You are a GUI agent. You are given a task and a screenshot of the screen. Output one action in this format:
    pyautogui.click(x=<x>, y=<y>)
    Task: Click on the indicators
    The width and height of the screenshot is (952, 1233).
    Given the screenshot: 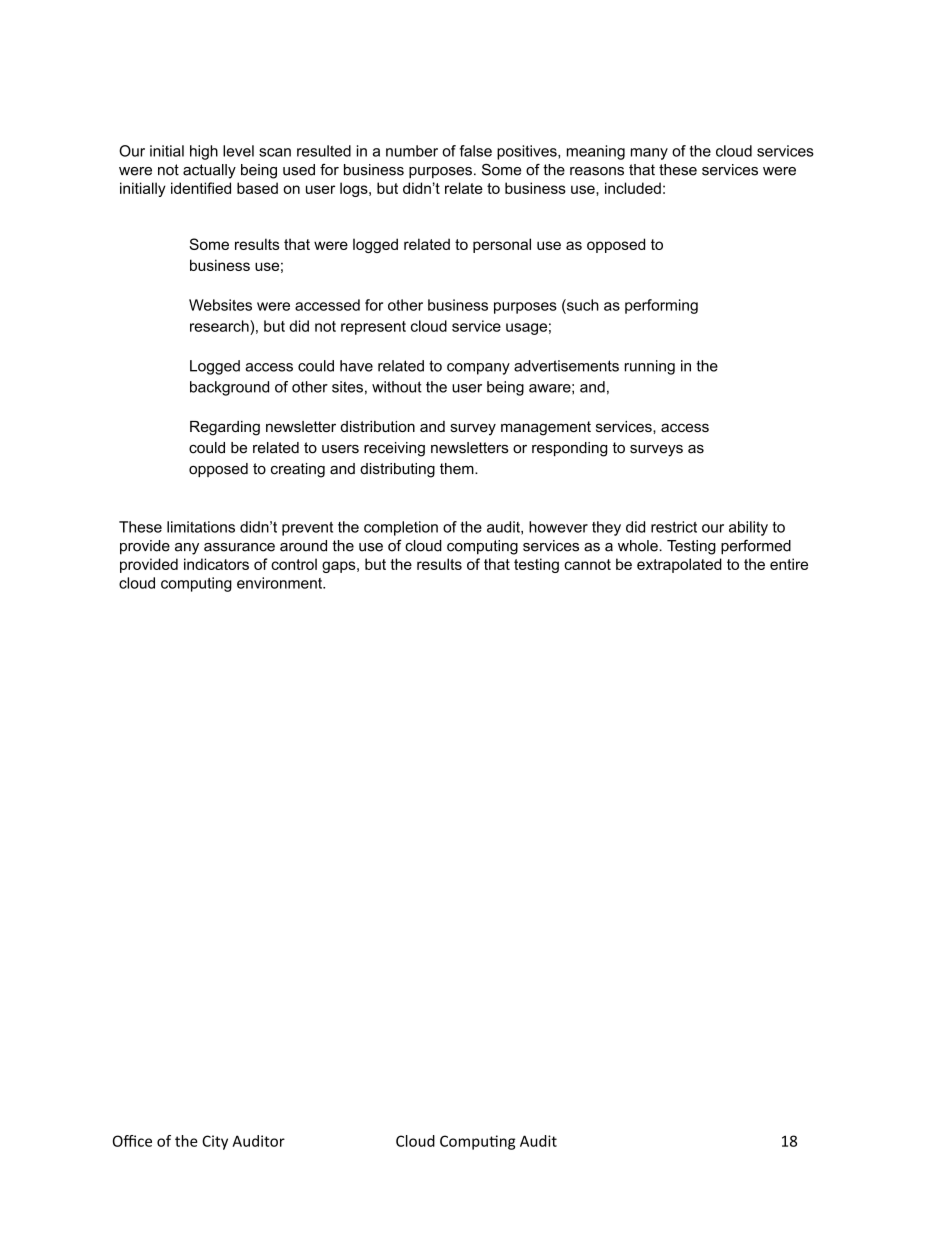 What is the action you would take?
    pyautogui.click(x=216, y=564)
